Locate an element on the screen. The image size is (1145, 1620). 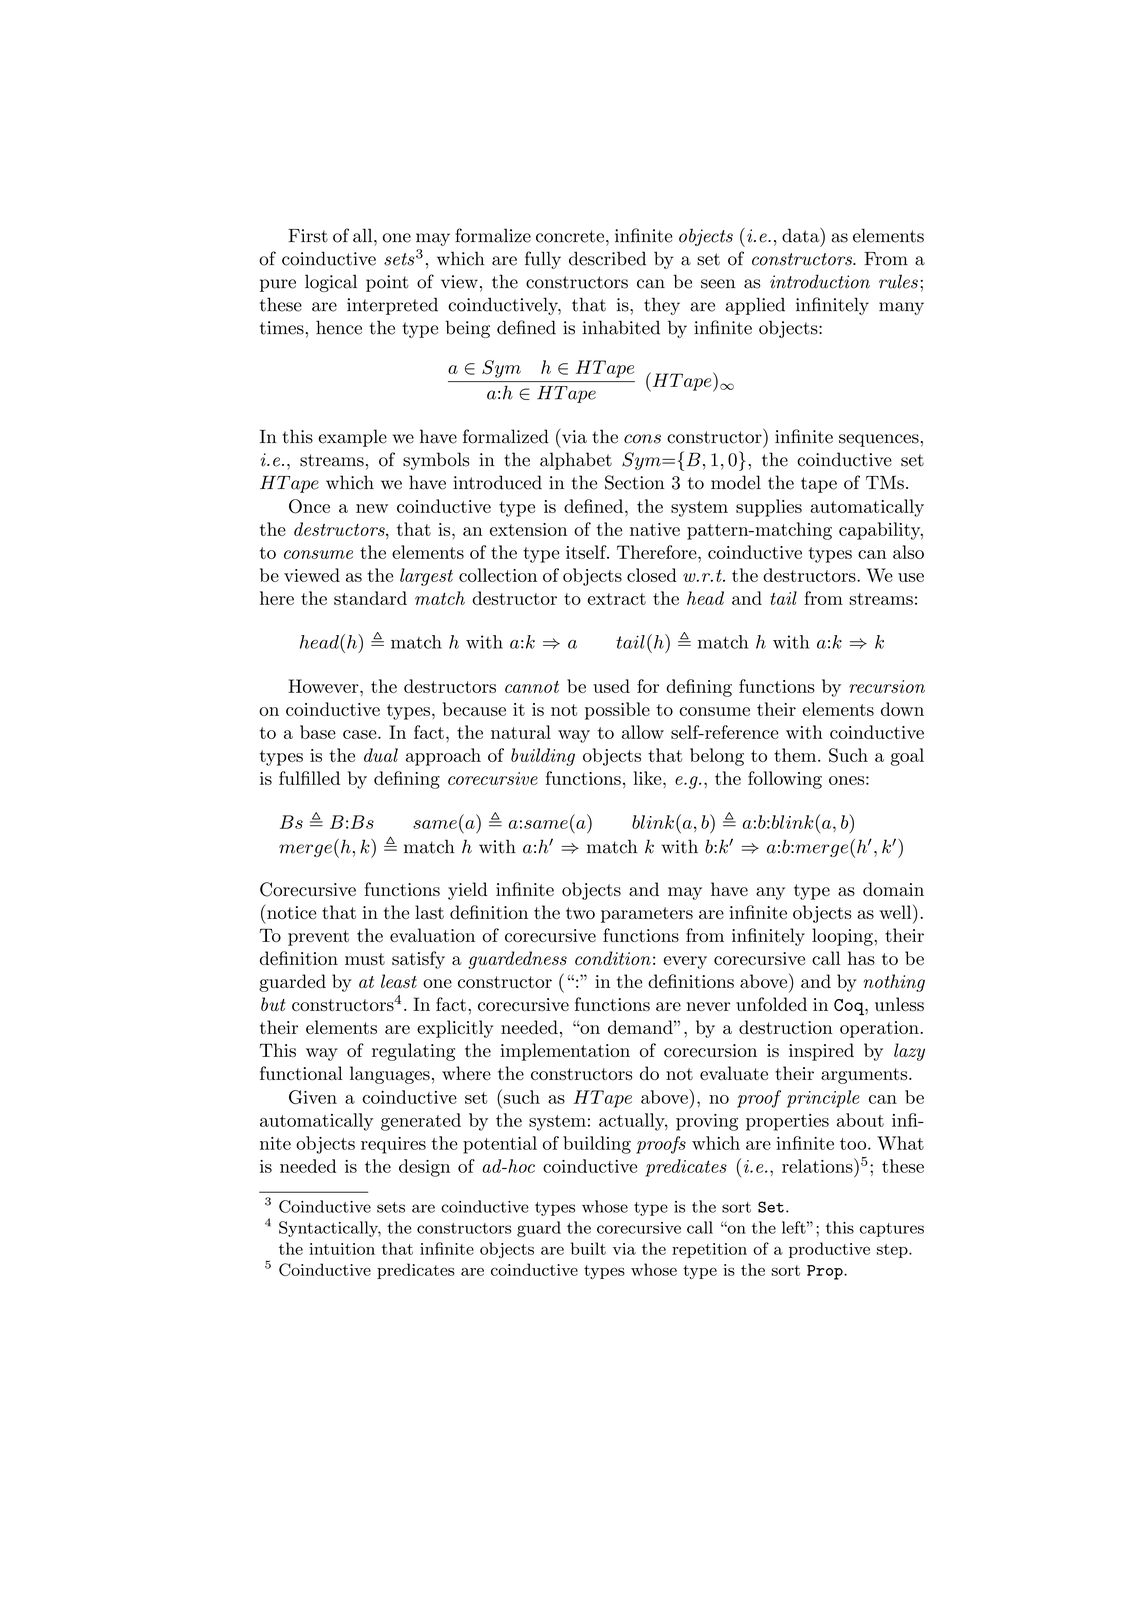
intuition is located at coordinates (342, 1249).
